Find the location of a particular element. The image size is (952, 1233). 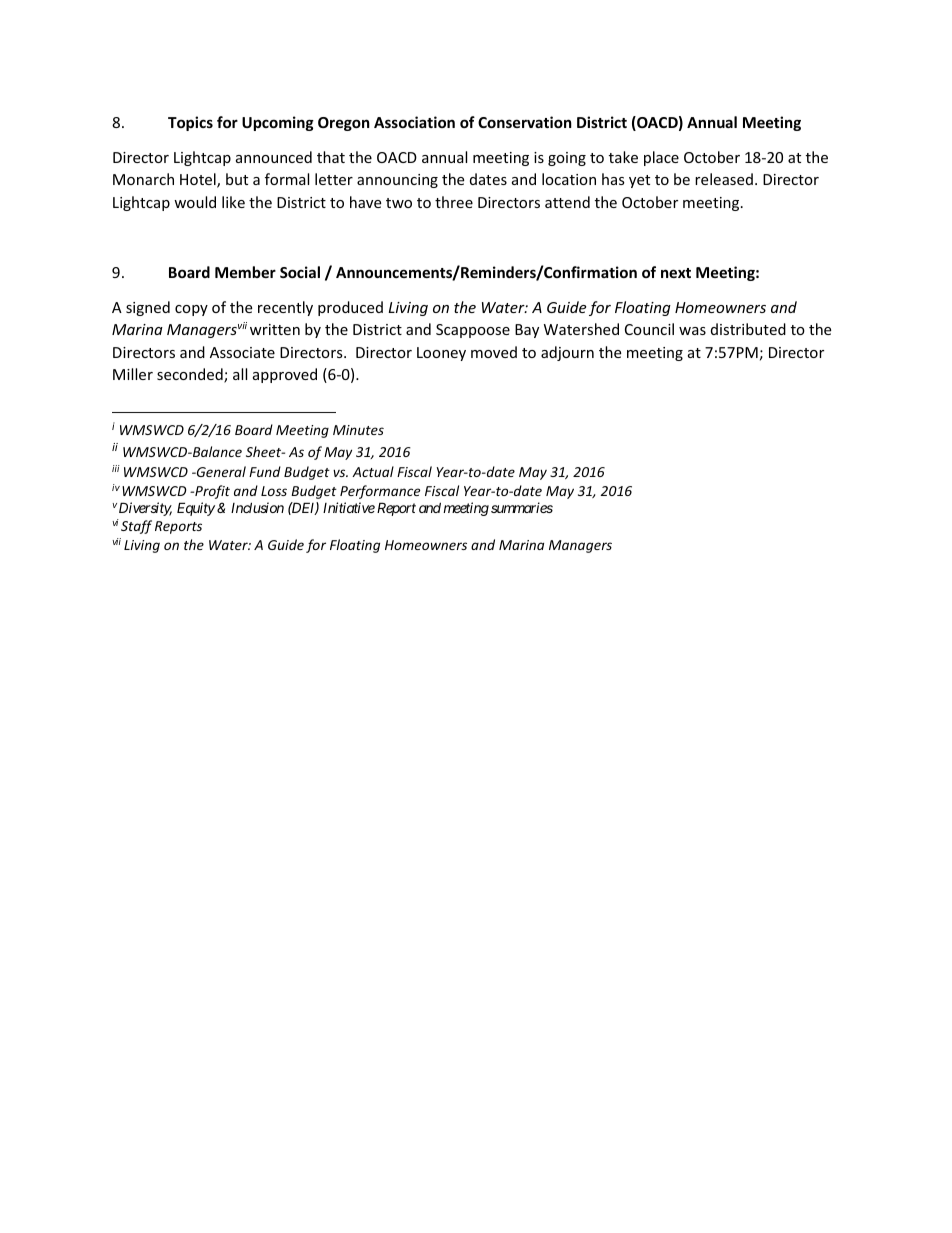

Minutes is located at coordinates (358, 430).
